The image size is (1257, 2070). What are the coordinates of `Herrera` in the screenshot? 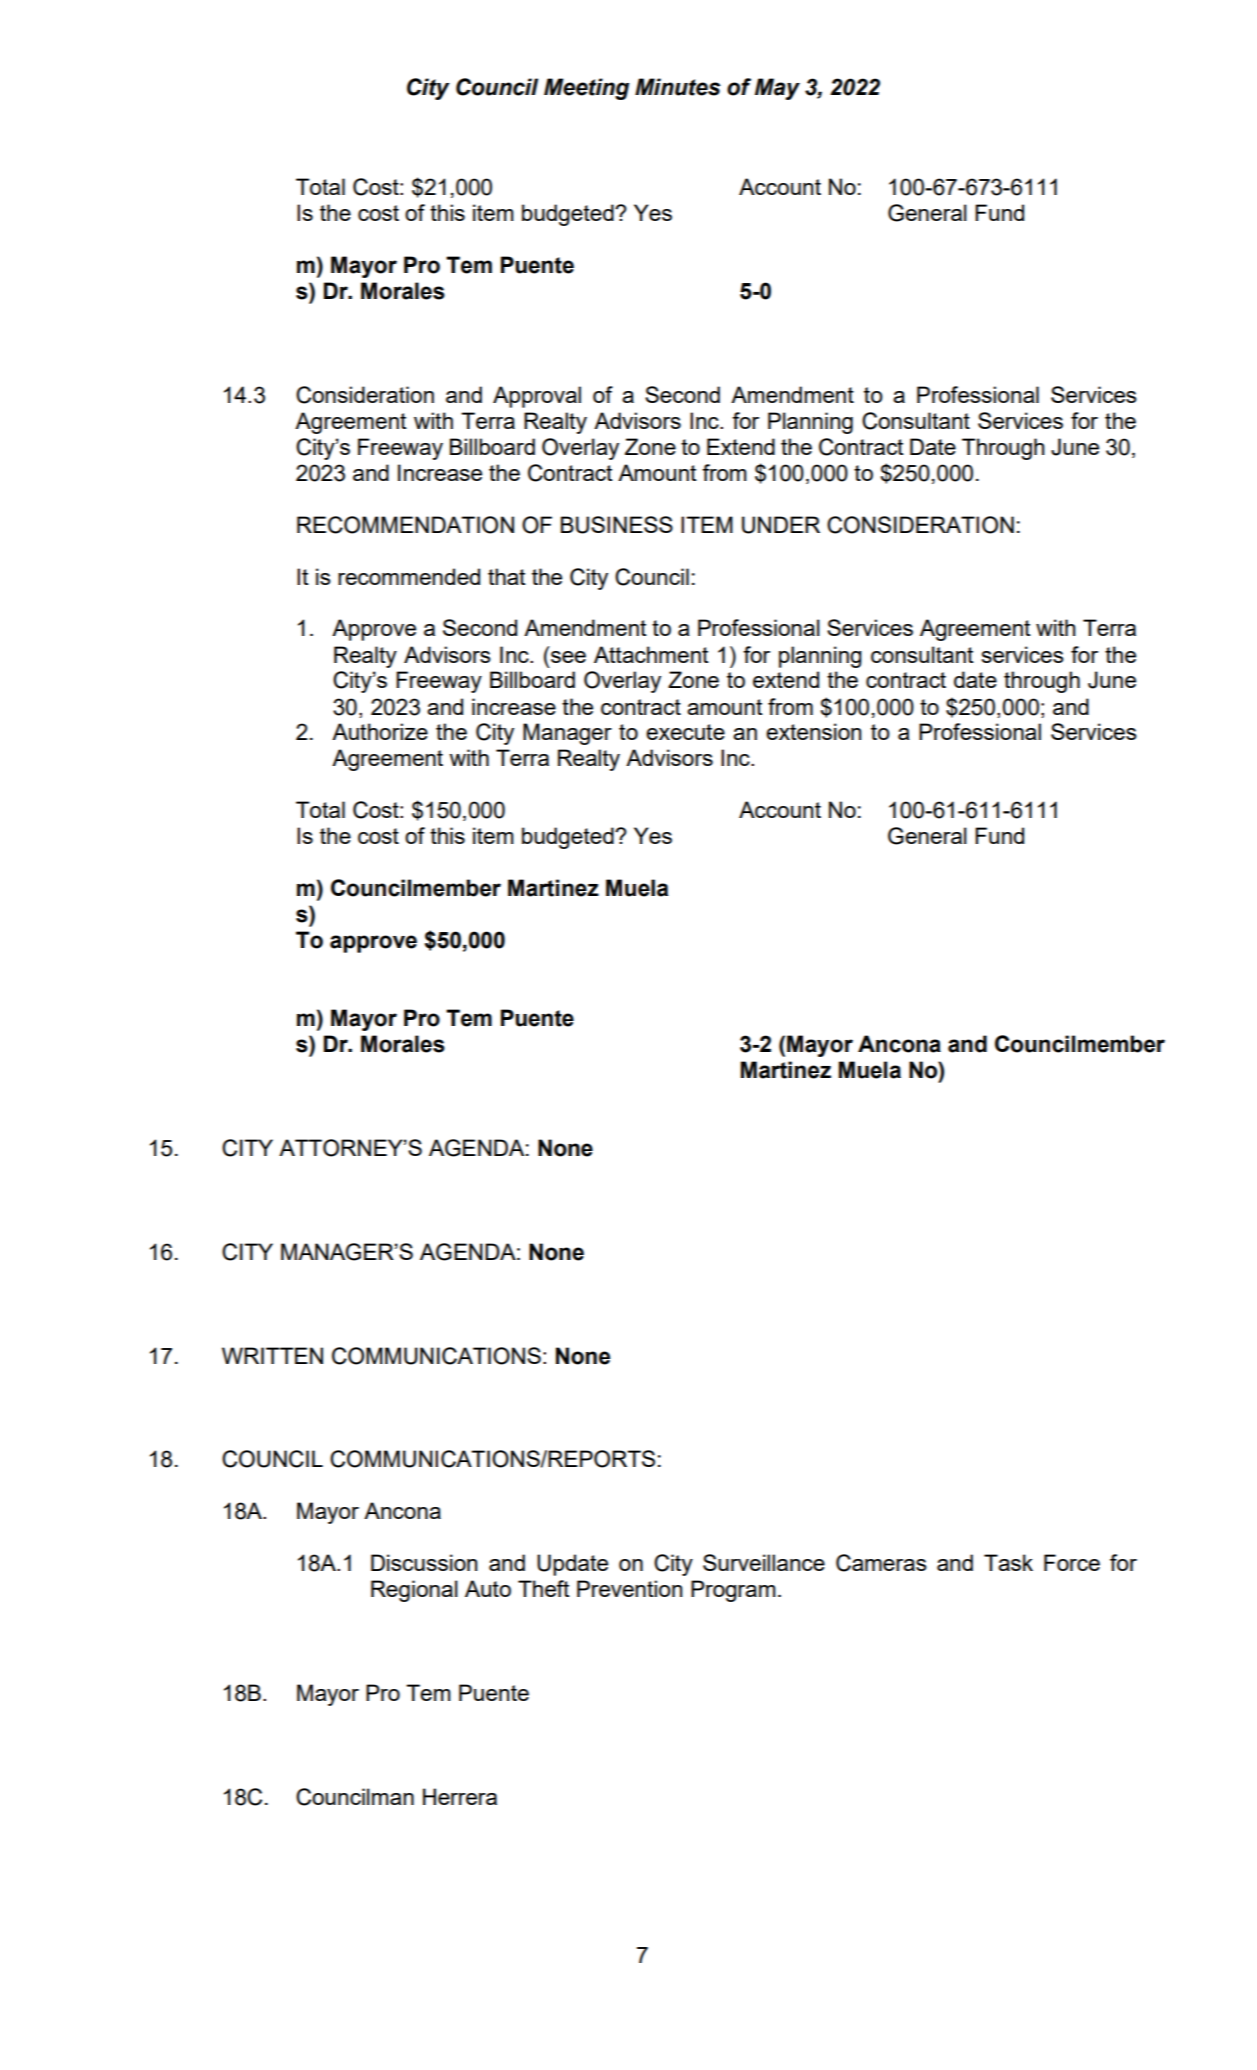 It's located at (460, 1796).
